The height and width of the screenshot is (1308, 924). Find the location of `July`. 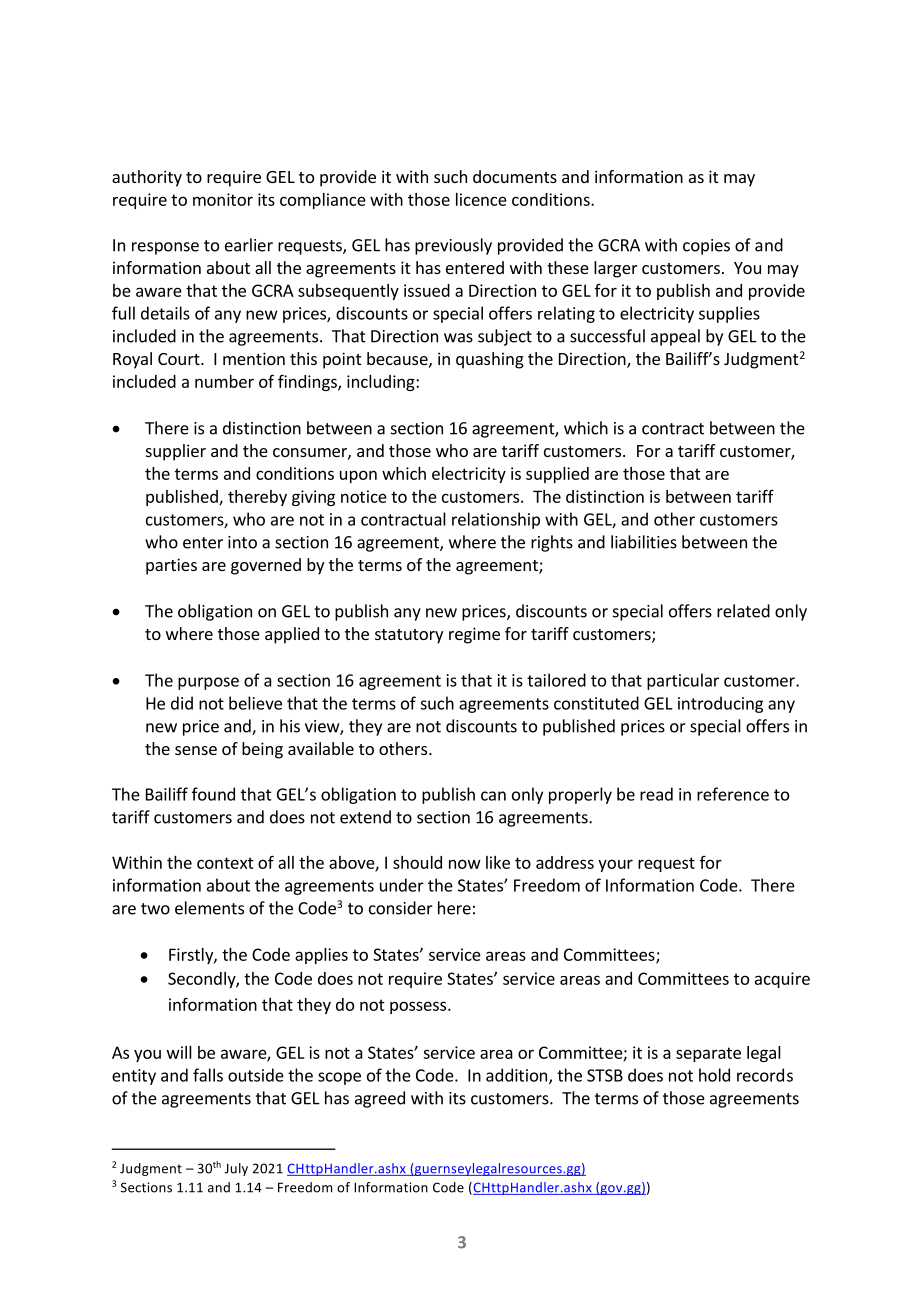

July is located at coordinates (236, 1169).
